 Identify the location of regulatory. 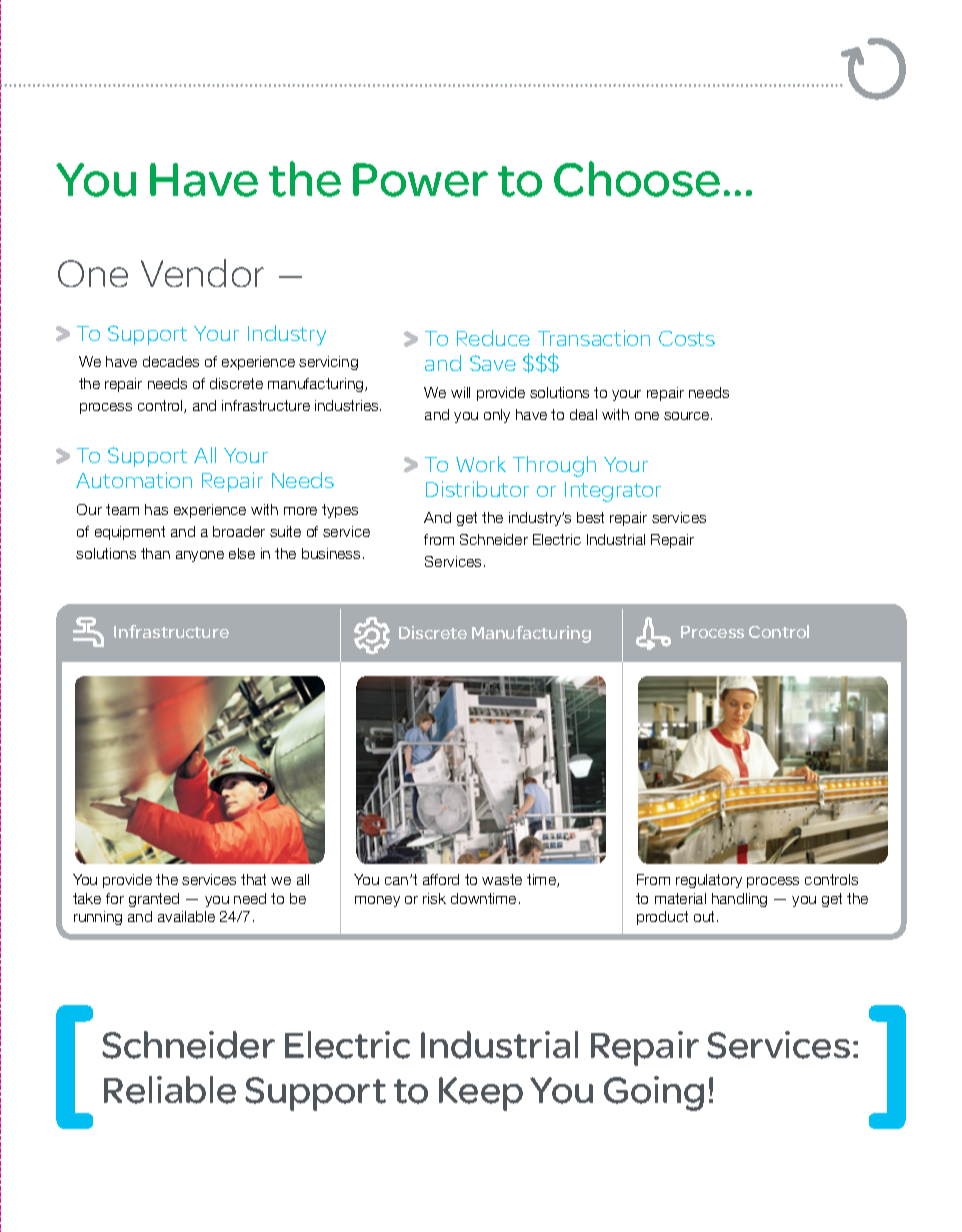
(709, 881).
